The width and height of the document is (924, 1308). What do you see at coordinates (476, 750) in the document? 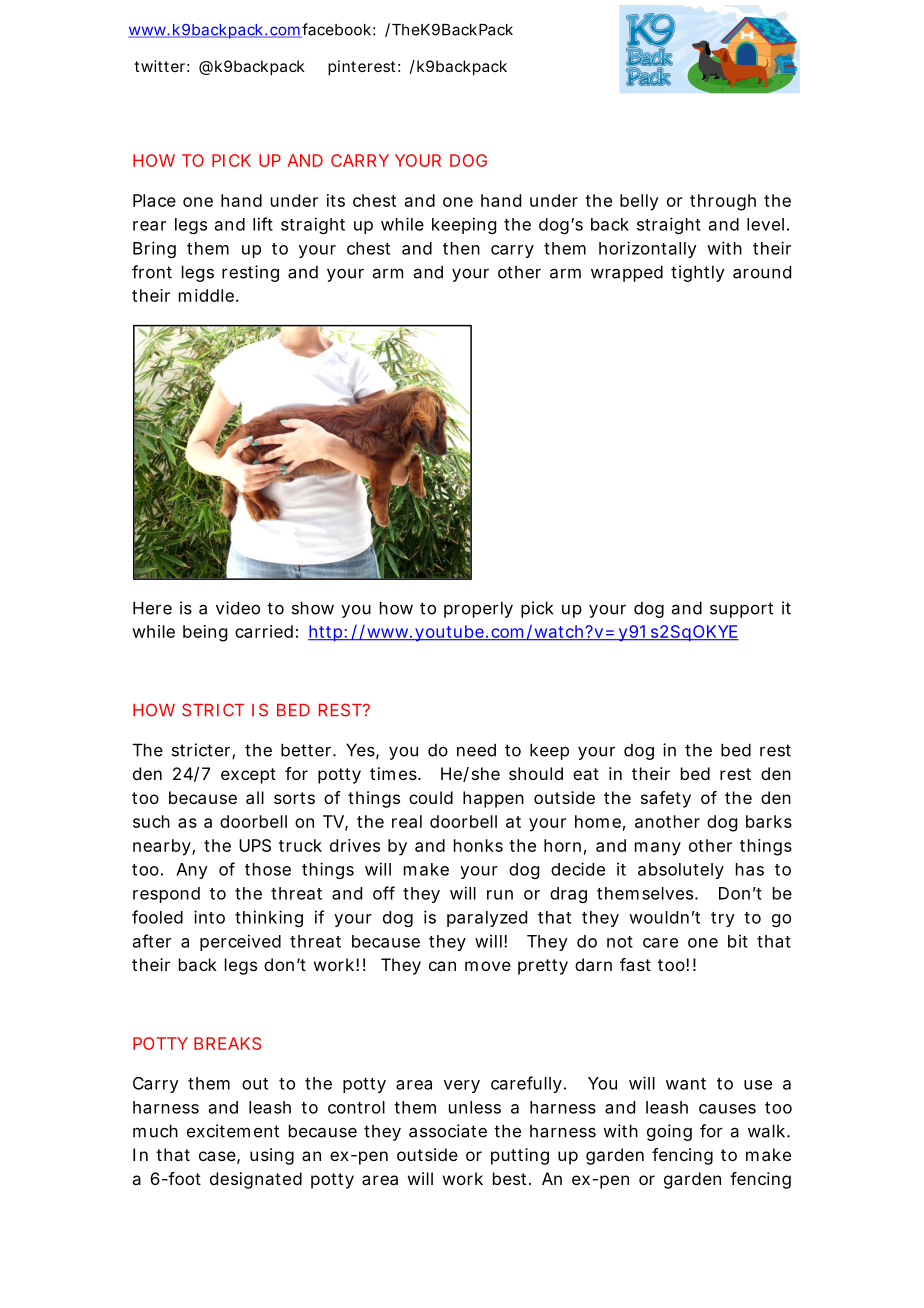
I see `need` at bounding box center [476, 750].
